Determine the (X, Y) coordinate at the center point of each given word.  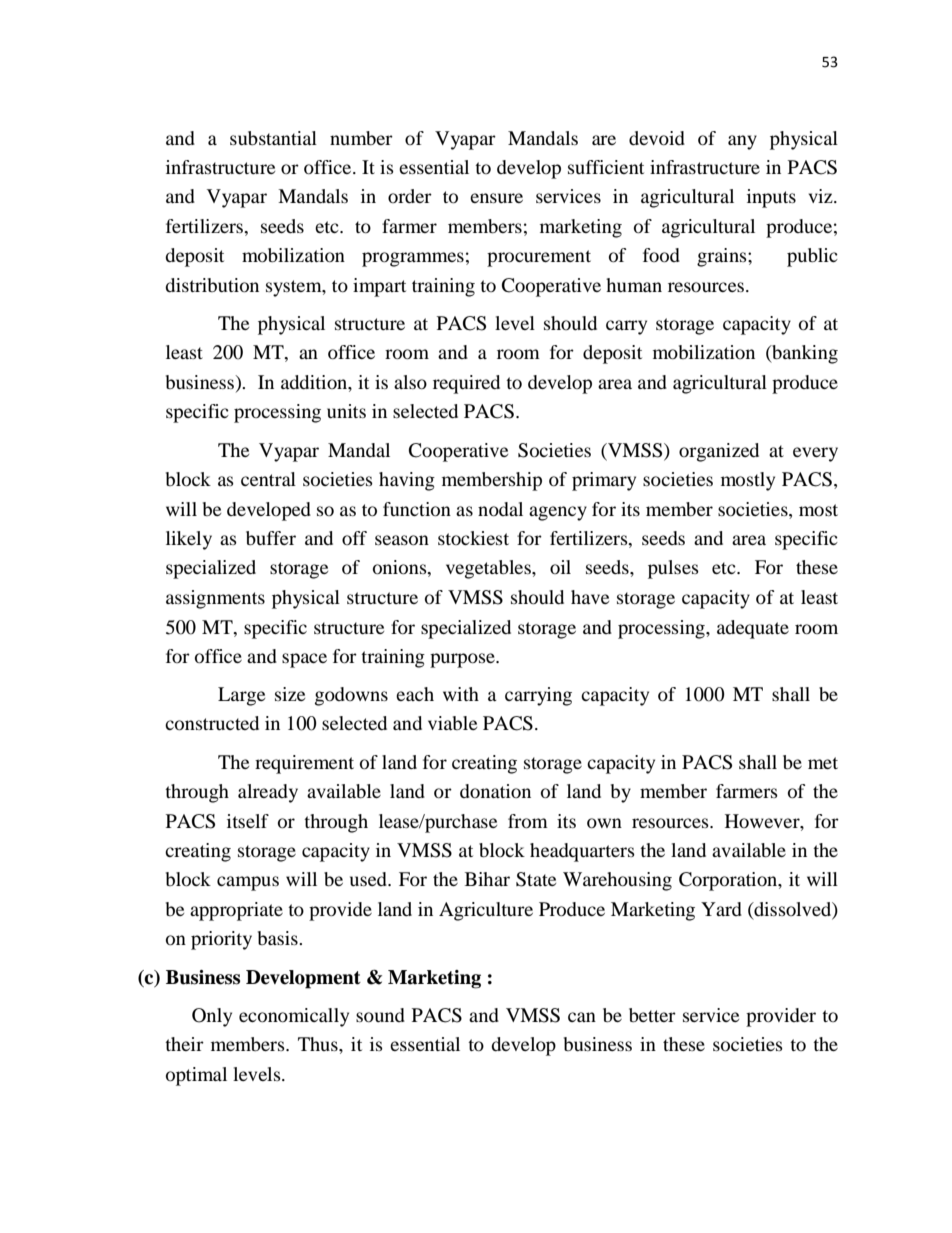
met (823, 763)
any (742, 142)
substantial (273, 138)
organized (719, 452)
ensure (496, 198)
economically (294, 1017)
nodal (500, 509)
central (268, 479)
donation (495, 791)
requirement (304, 764)
